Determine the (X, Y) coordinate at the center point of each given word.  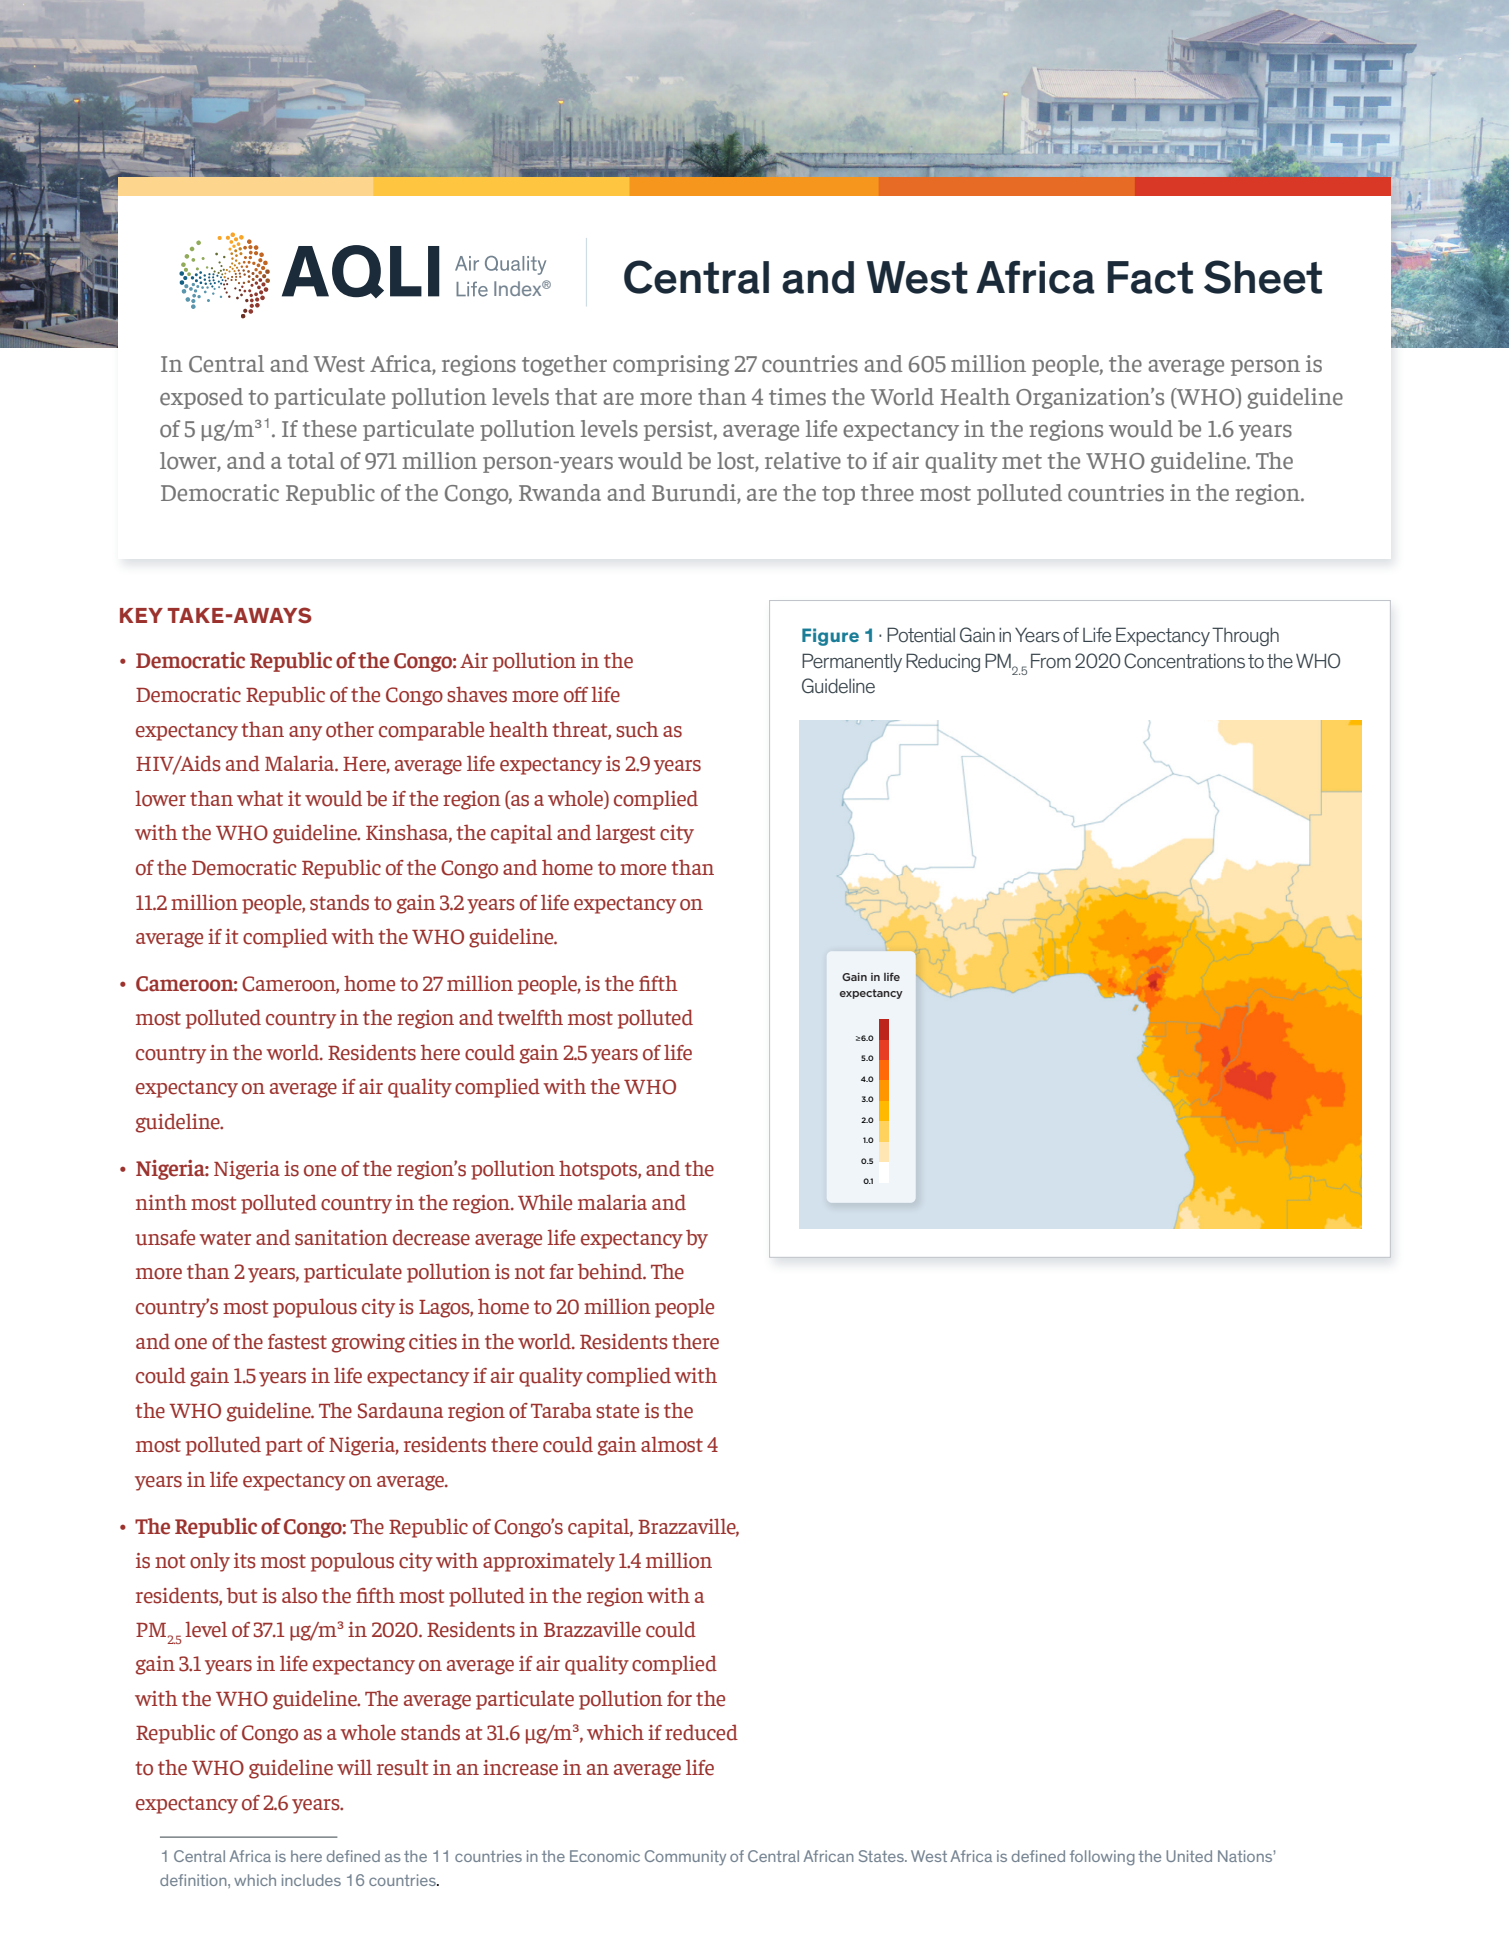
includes (311, 1880)
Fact (1150, 277)
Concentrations (1184, 660)
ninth (161, 1202)
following (1102, 1858)
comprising (671, 365)
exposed (201, 398)
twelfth (530, 1017)
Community (685, 1858)
